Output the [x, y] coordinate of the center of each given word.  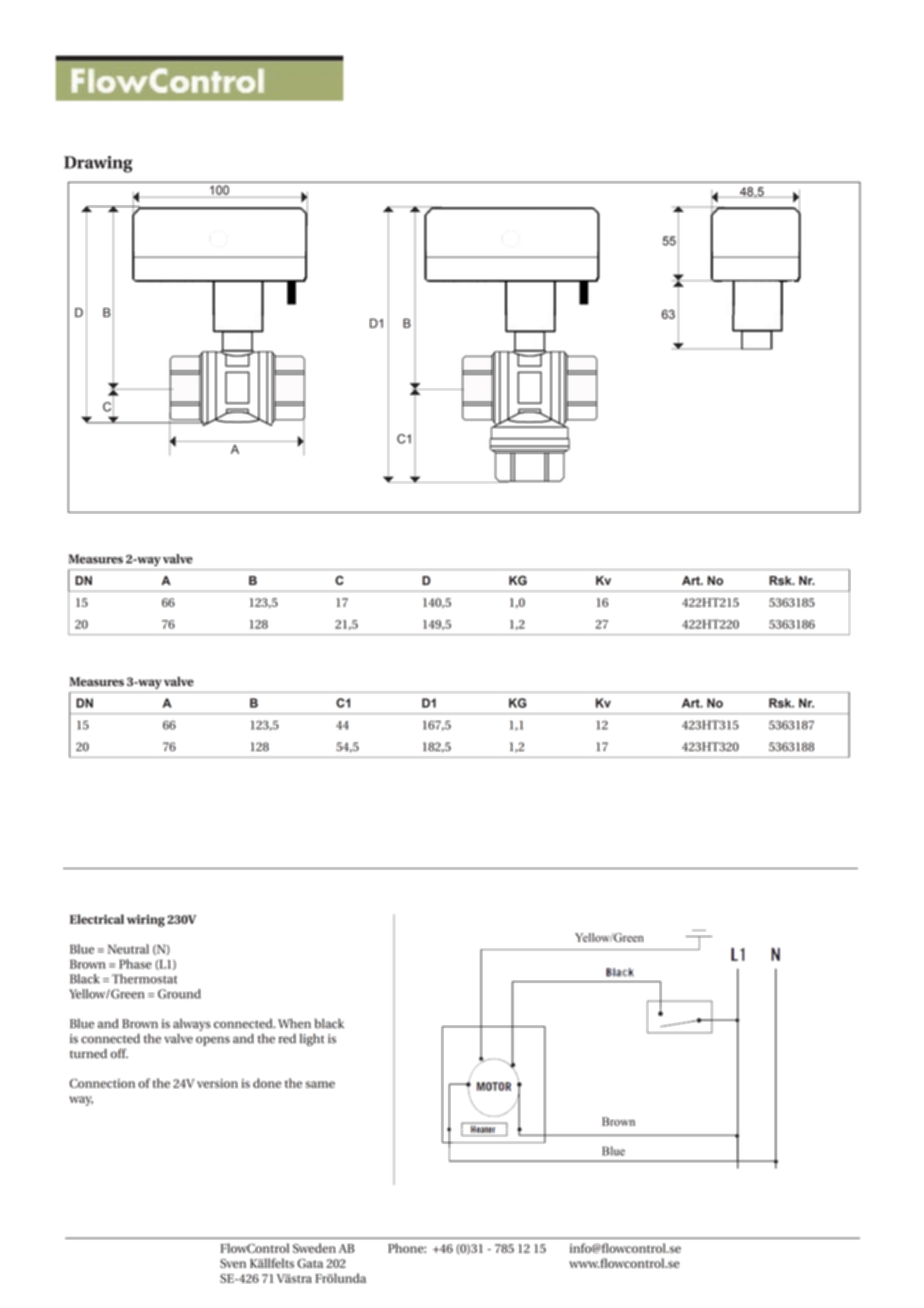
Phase [135, 964]
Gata [310, 1263]
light [312, 1040]
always [192, 1025]
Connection [102, 1083]
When [294, 1024]
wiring [146, 921]
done [267, 1083]
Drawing [98, 164]
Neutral [128, 949]
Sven [233, 1263]
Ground [179, 994]
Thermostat [144, 979]
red [287, 1039]
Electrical [97, 919]
